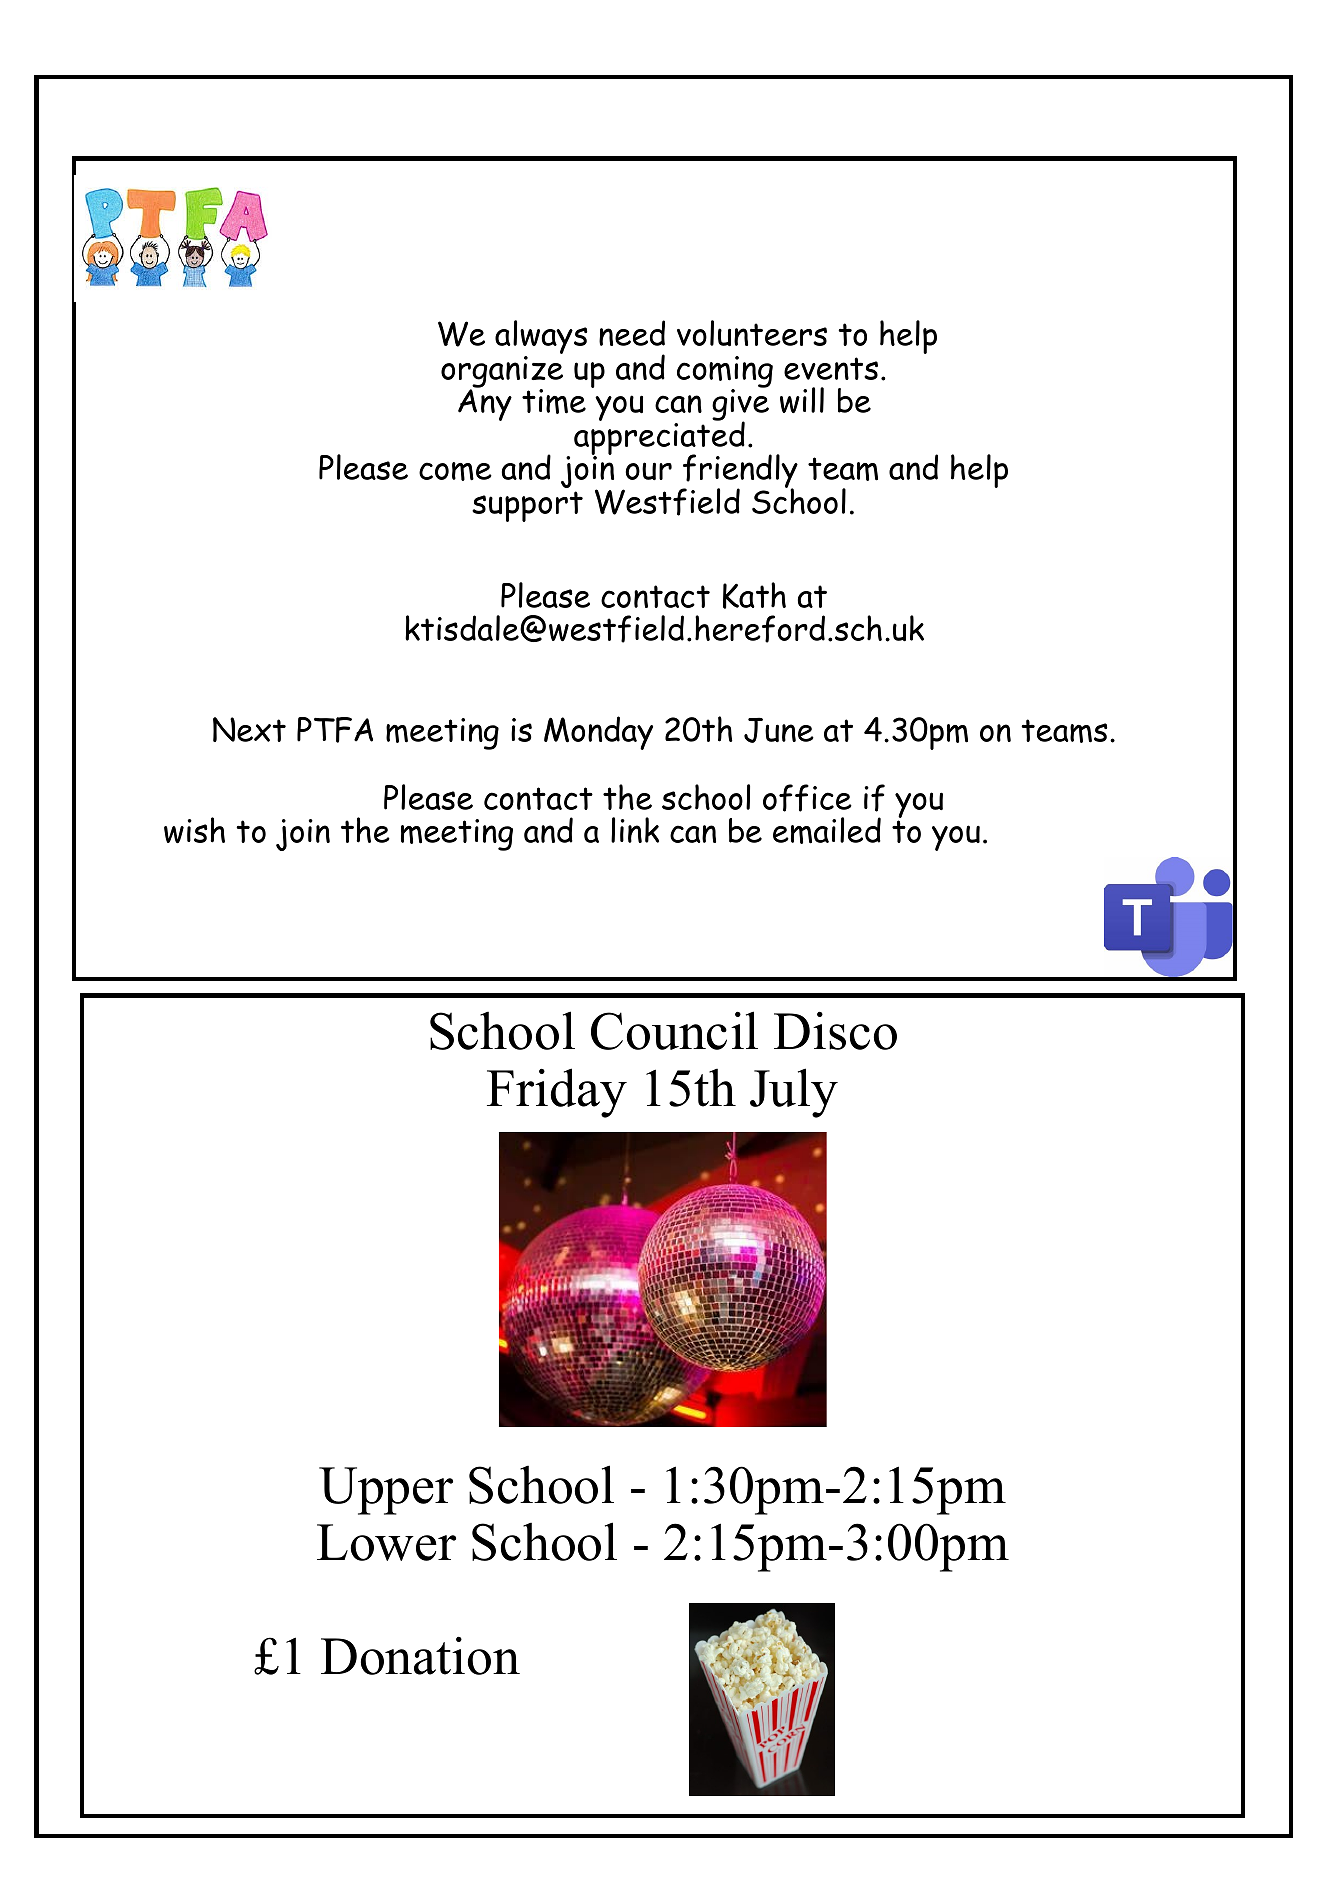 This image has height=1882, width=1330. What do you see at coordinates (420, 1656) in the image?
I see `Donation` at bounding box center [420, 1656].
